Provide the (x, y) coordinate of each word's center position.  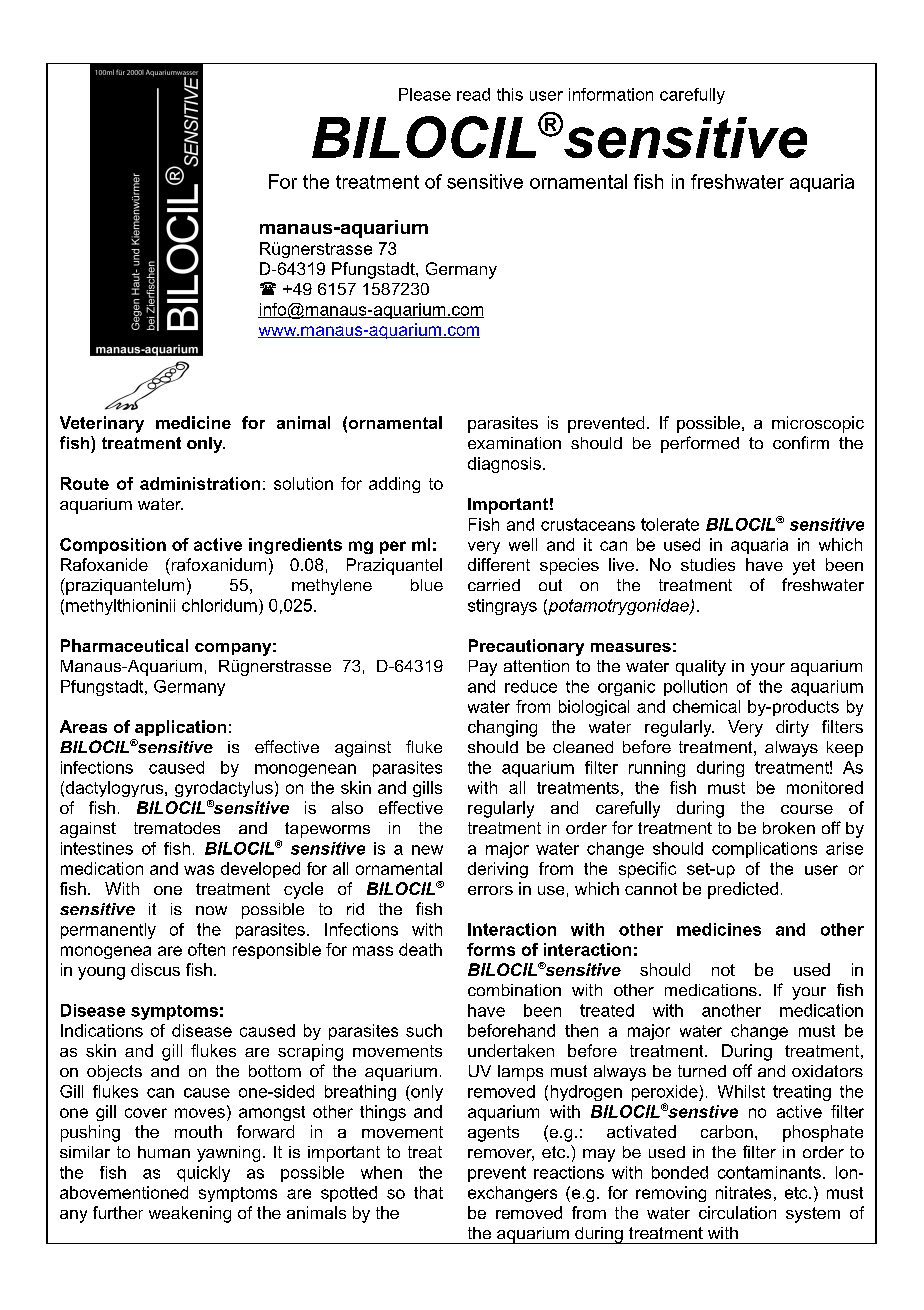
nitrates (743, 1192)
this (510, 94)
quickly (203, 1174)
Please (425, 94)
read (473, 94)
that (428, 1192)
